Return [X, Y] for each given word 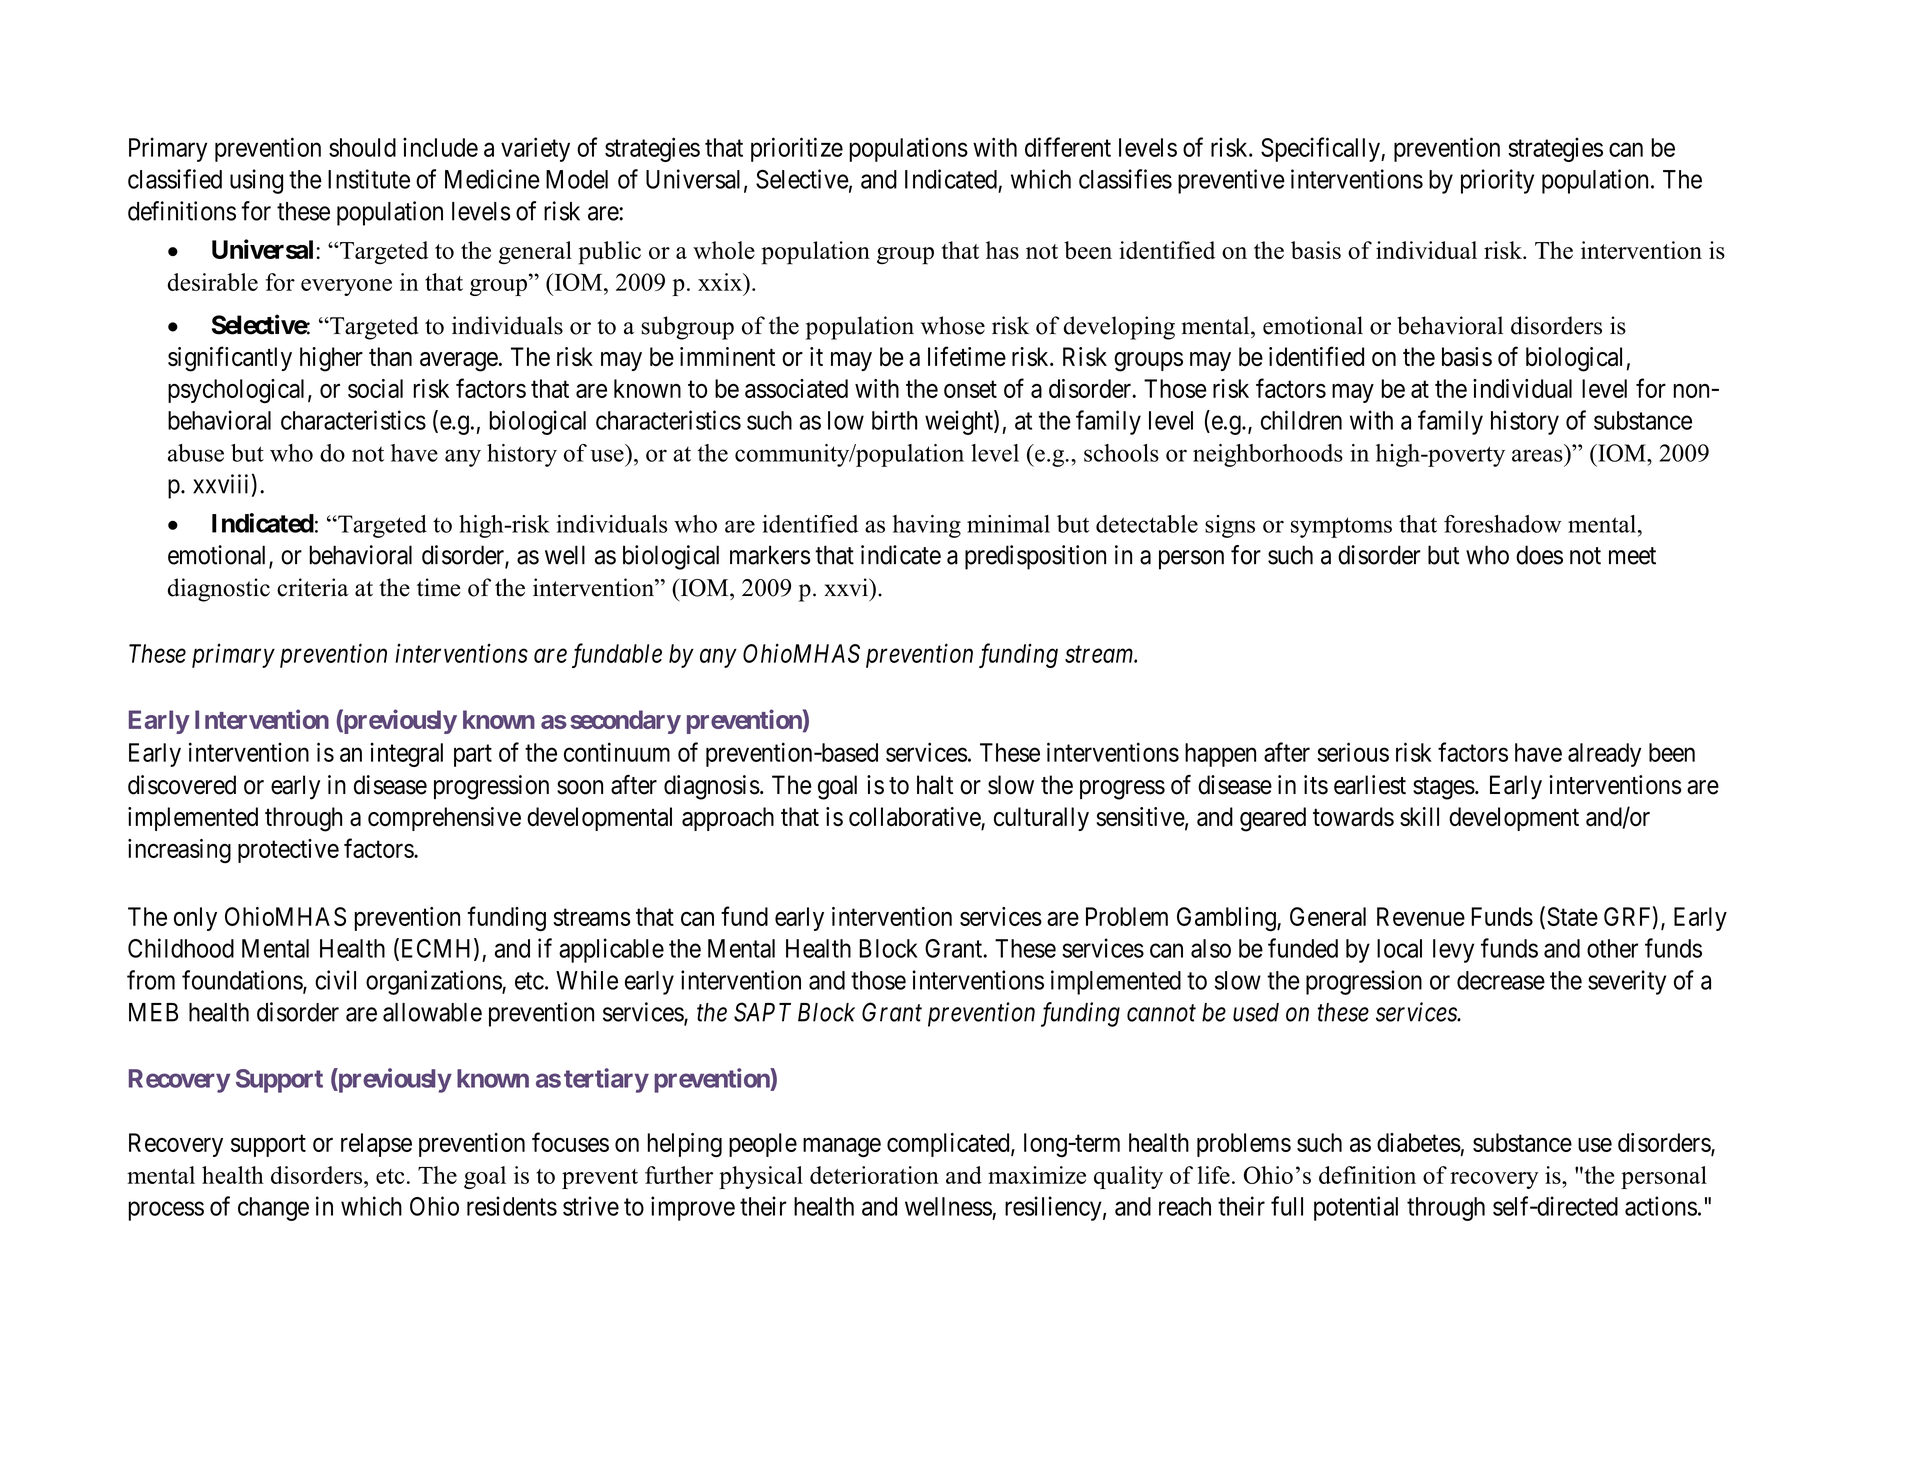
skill [1419, 816]
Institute [369, 179]
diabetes [1419, 1142]
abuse [196, 453]
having [927, 526]
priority [1497, 181]
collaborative [915, 818]
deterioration [874, 1175]
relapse [376, 1145]
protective [288, 851]
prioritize [797, 149]
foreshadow [1502, 524]
